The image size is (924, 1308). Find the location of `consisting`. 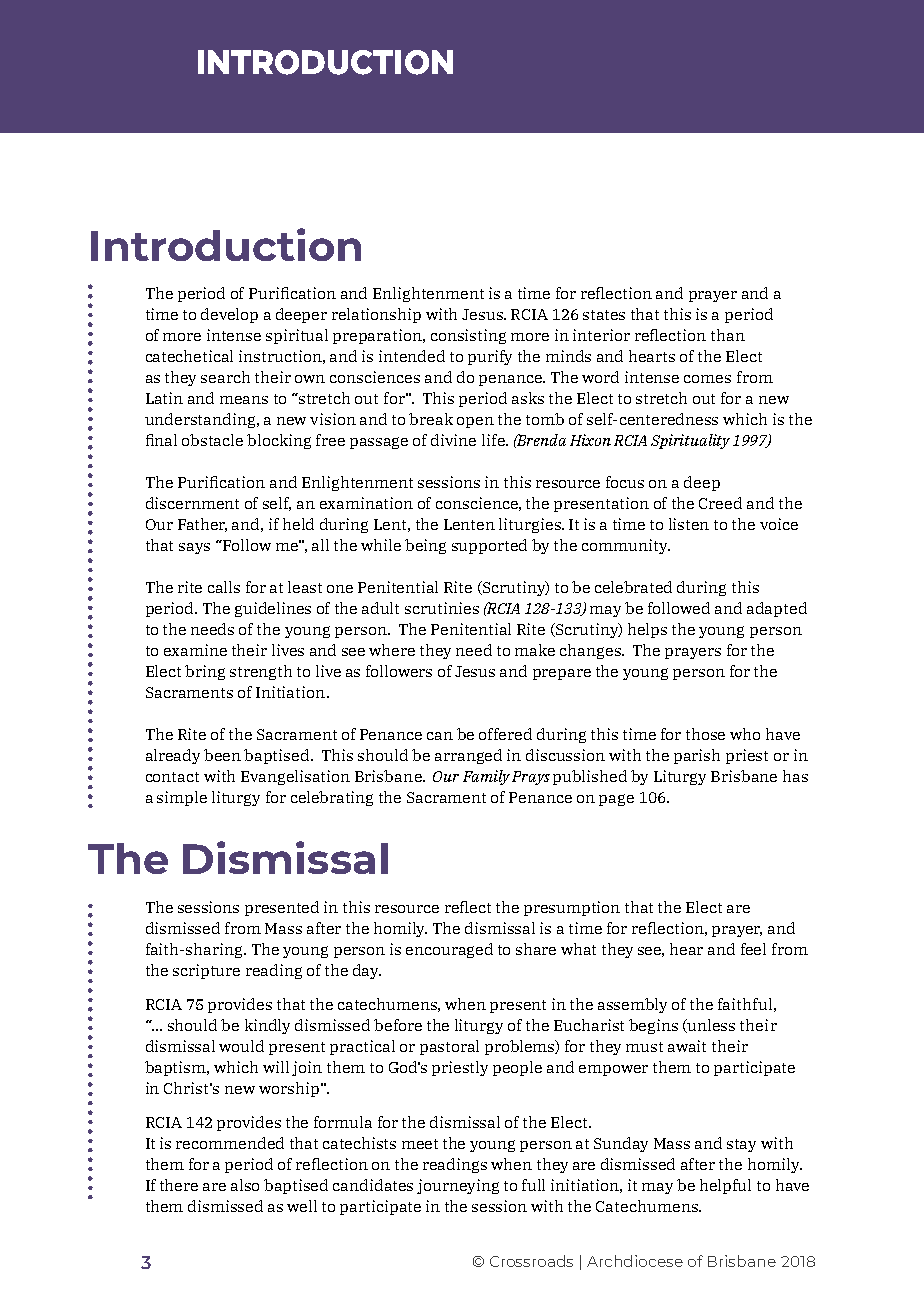

consisting is located at coordinates (468, 336).
